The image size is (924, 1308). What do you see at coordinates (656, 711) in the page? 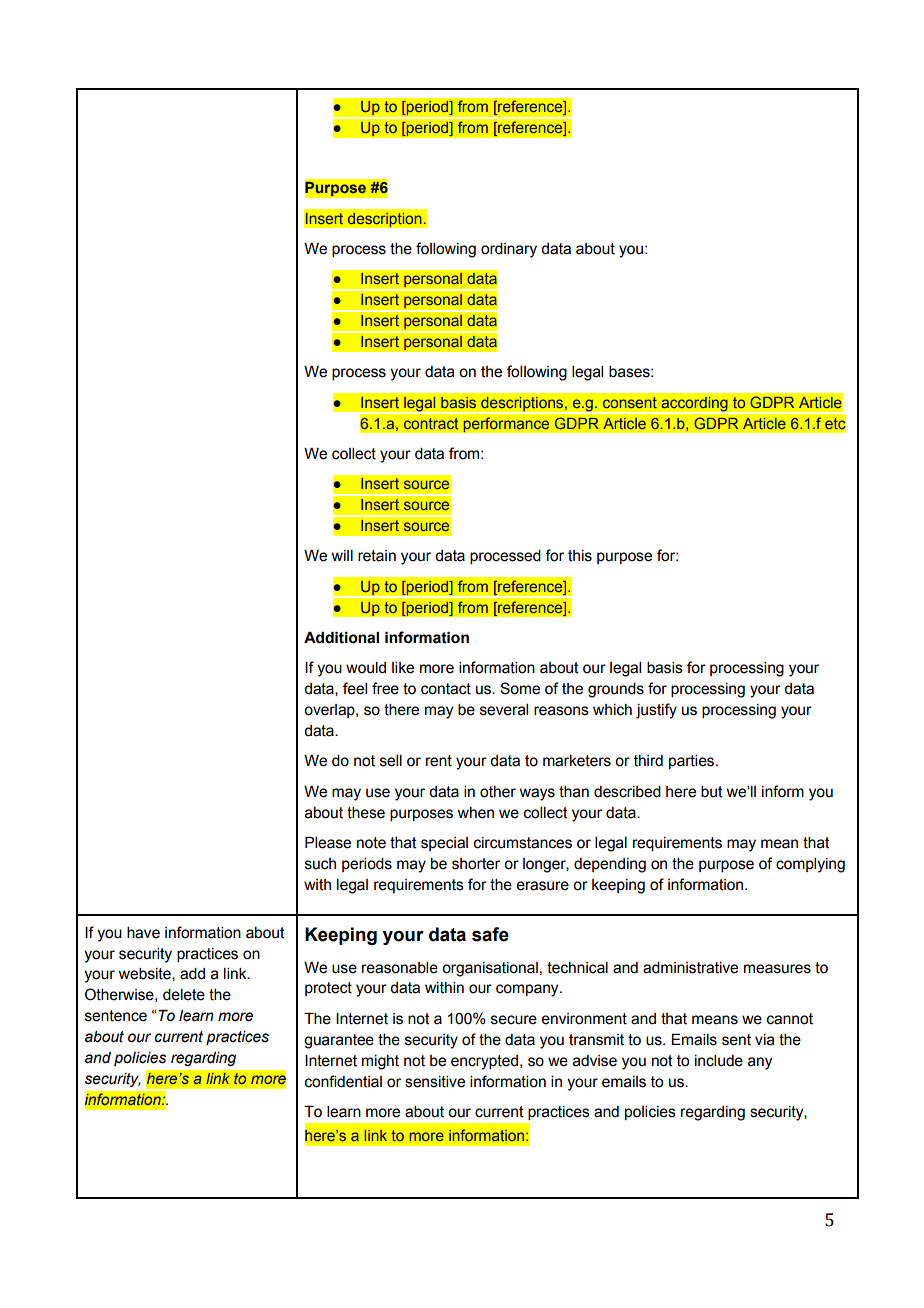
I see `justify` at bounding box center [656, 711].
